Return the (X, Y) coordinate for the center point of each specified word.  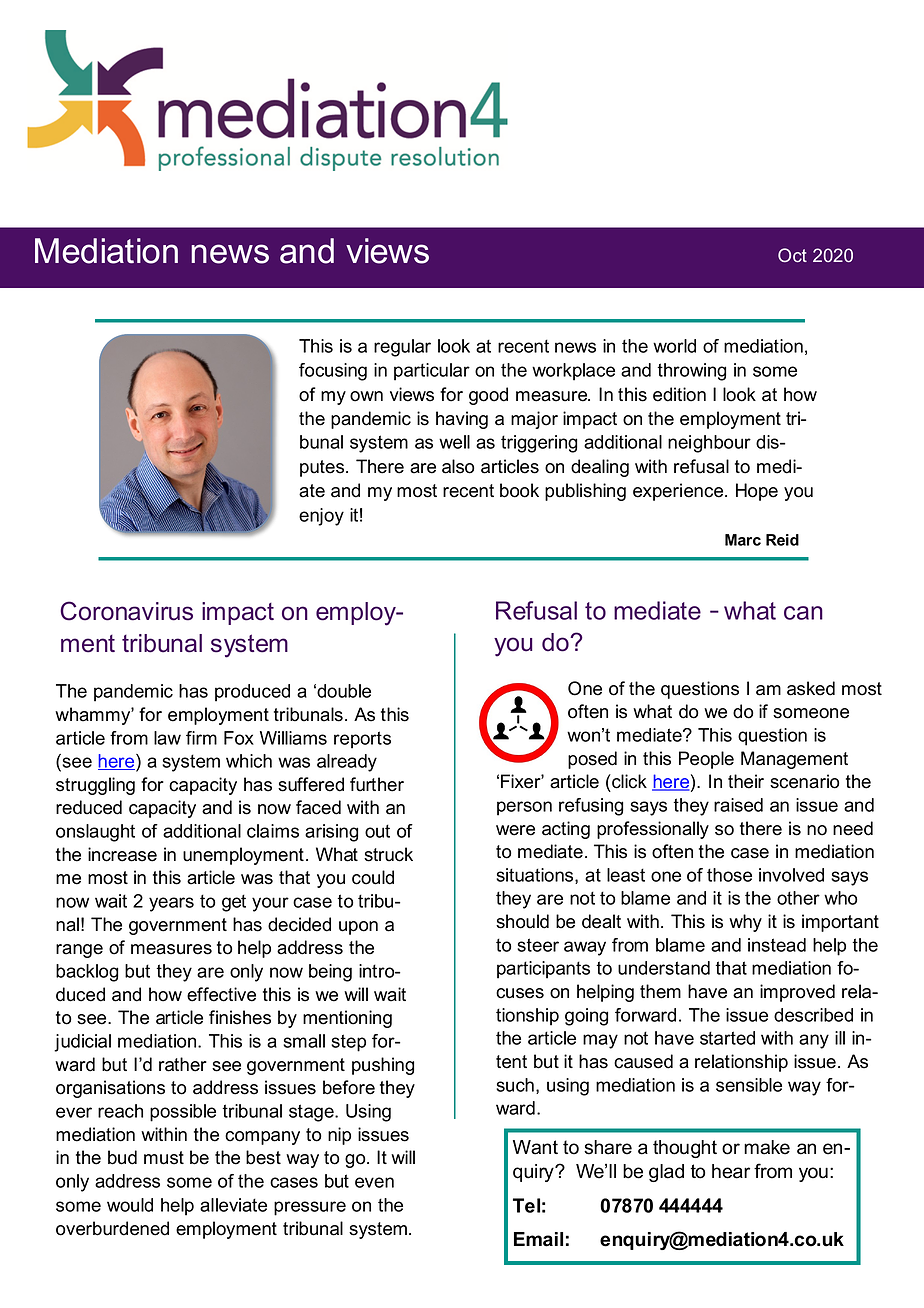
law (167, 738)
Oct (792, 255)
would (130, 1205)
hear (731, 1171)
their (746, 781)
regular (402, 348)
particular (432, 372)
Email (538, 1239)
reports (362, 740)
